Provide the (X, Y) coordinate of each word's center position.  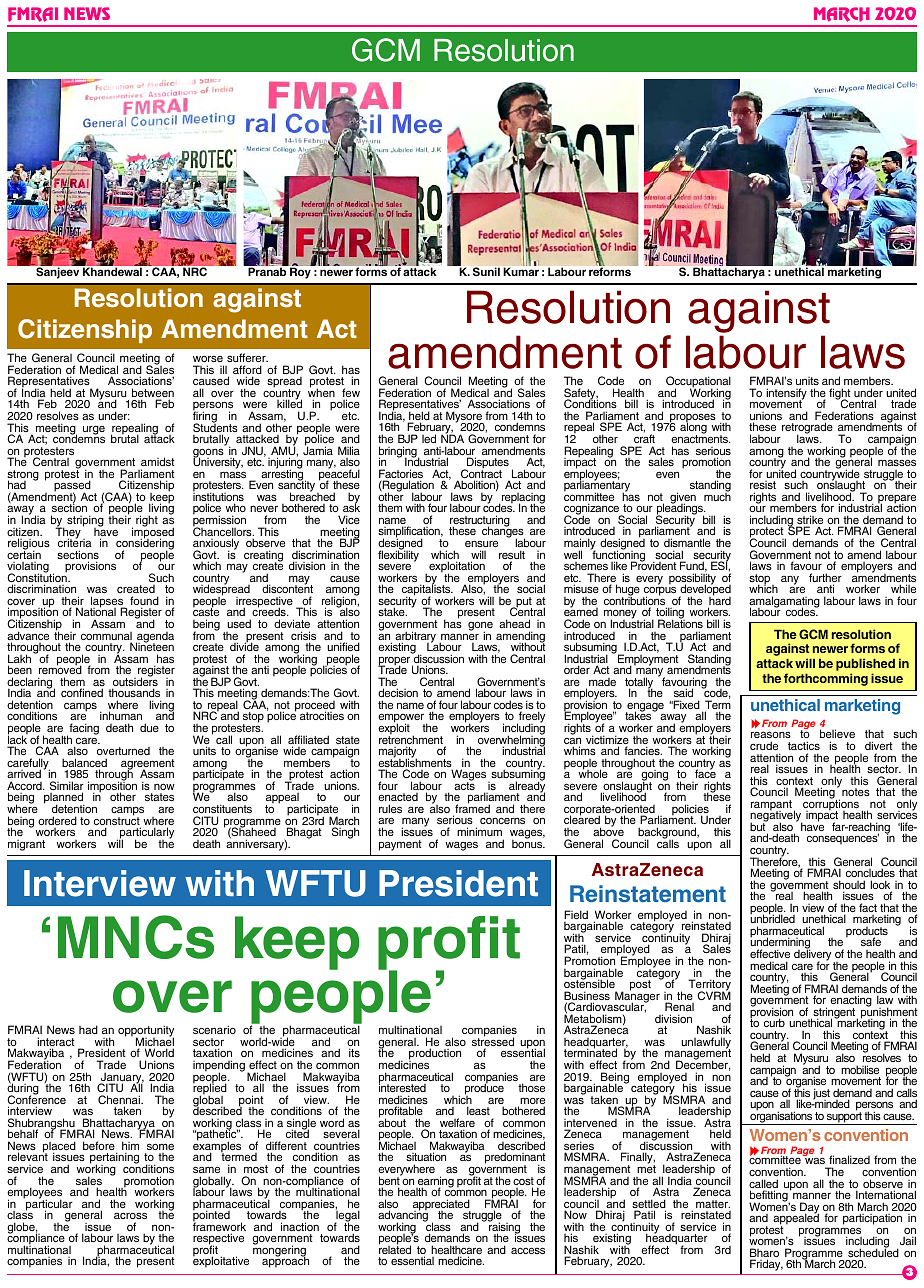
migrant (26, 845)
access (528, 1250)
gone (480, 627)
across (130, 1215)
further (825, 579)
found (144, 602)
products (867, 933)
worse (208, 358)
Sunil (486, 271)
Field (576, 914)
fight (840, 395)
